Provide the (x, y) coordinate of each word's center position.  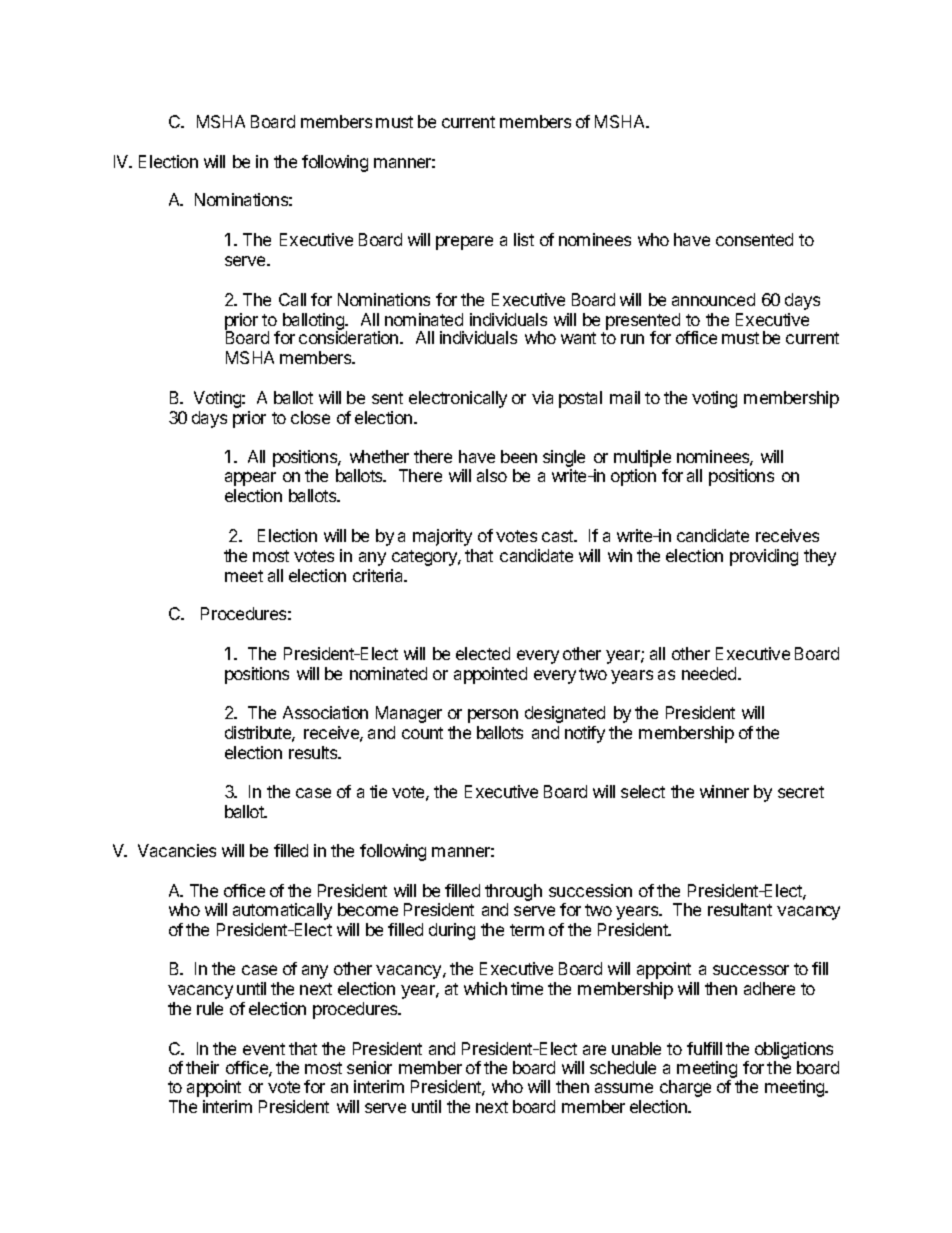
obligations (794, 1052)
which (485, 988)
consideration (350, 337)
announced (713, 299)
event (264, 1049)
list (524, 239)
